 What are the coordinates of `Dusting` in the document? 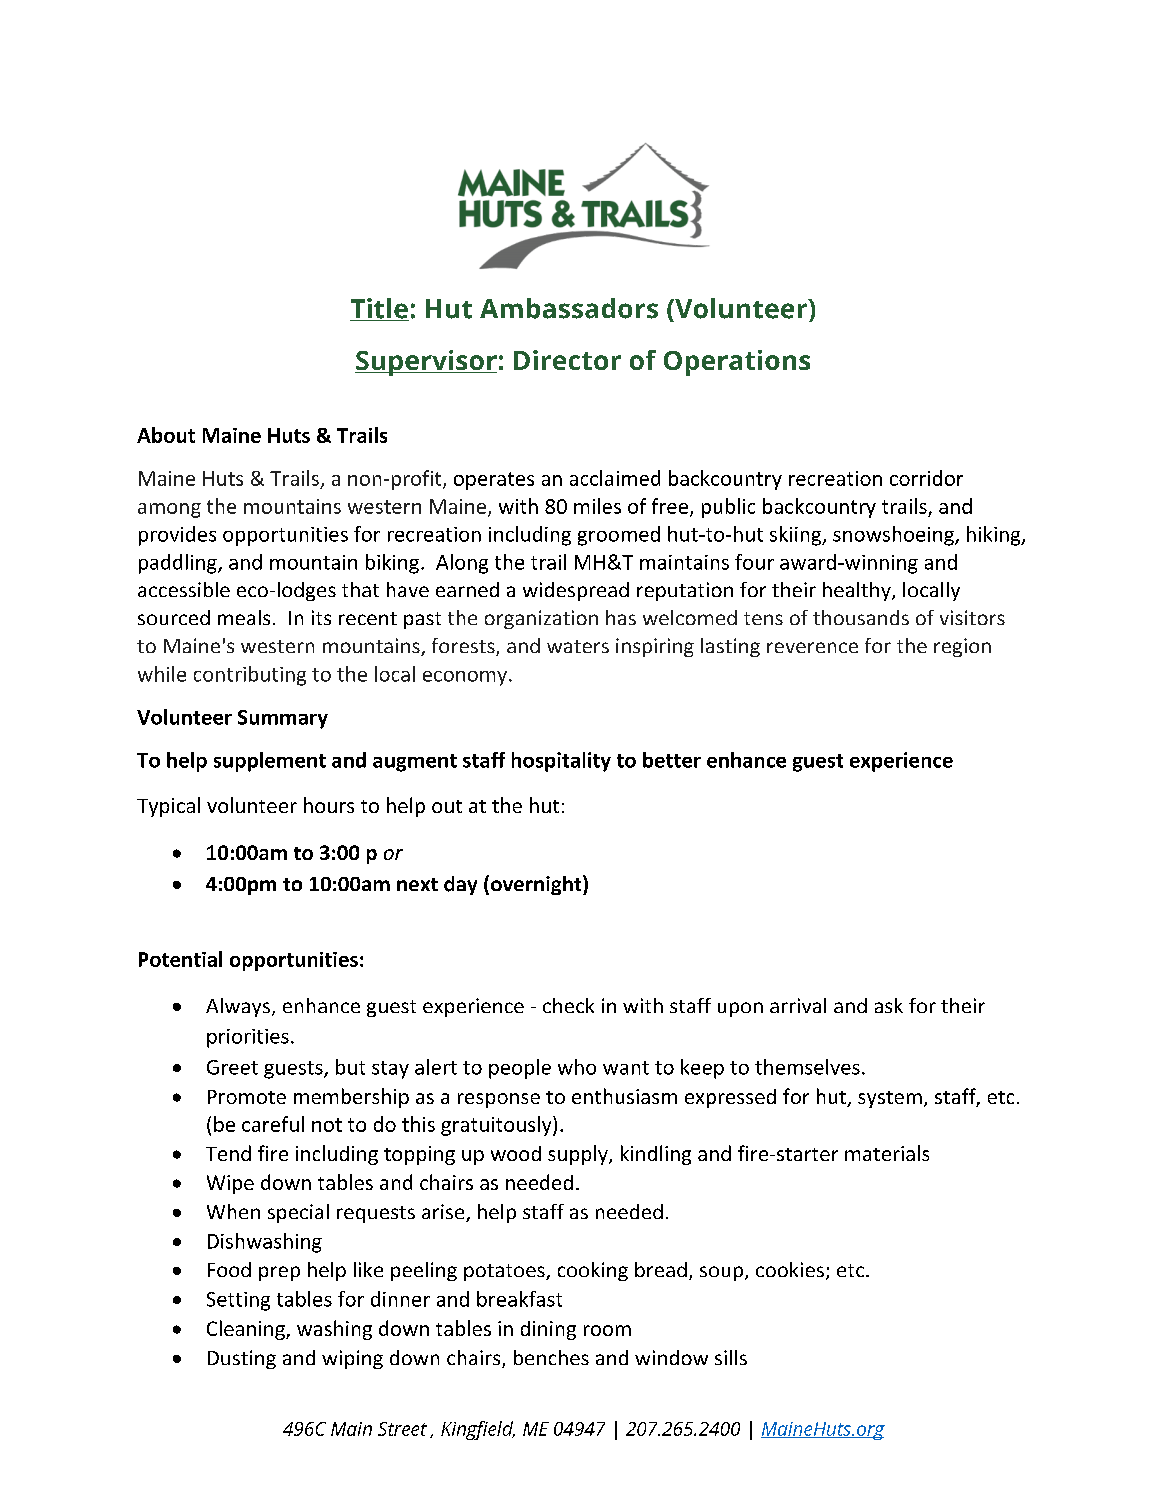 It's located at (242, 1359).
